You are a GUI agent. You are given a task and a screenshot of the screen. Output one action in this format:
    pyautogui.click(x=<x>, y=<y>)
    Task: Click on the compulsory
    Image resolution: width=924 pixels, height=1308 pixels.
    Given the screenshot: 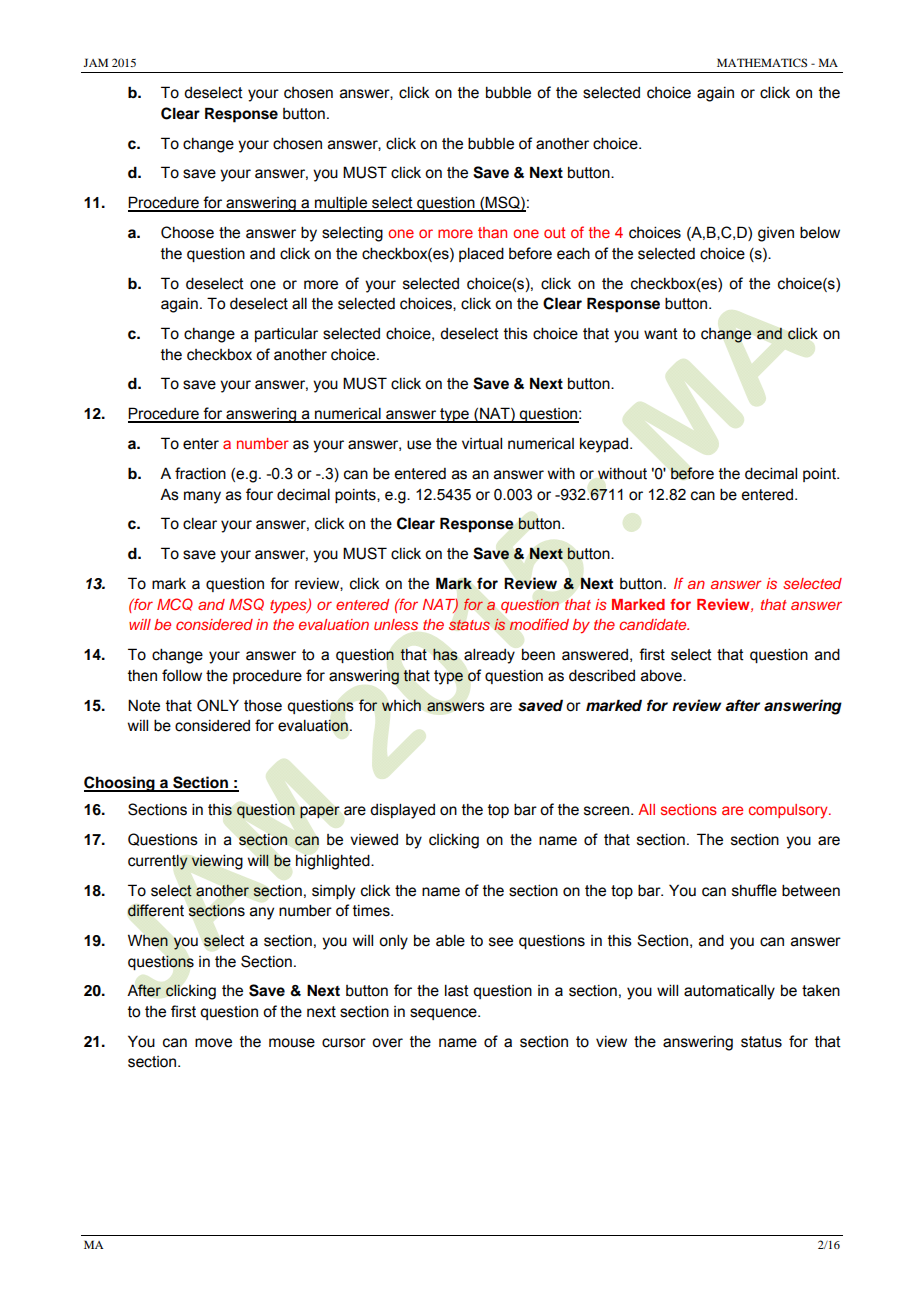 What is the action you would take?
    pyautogui.click(x=789, y=811)
